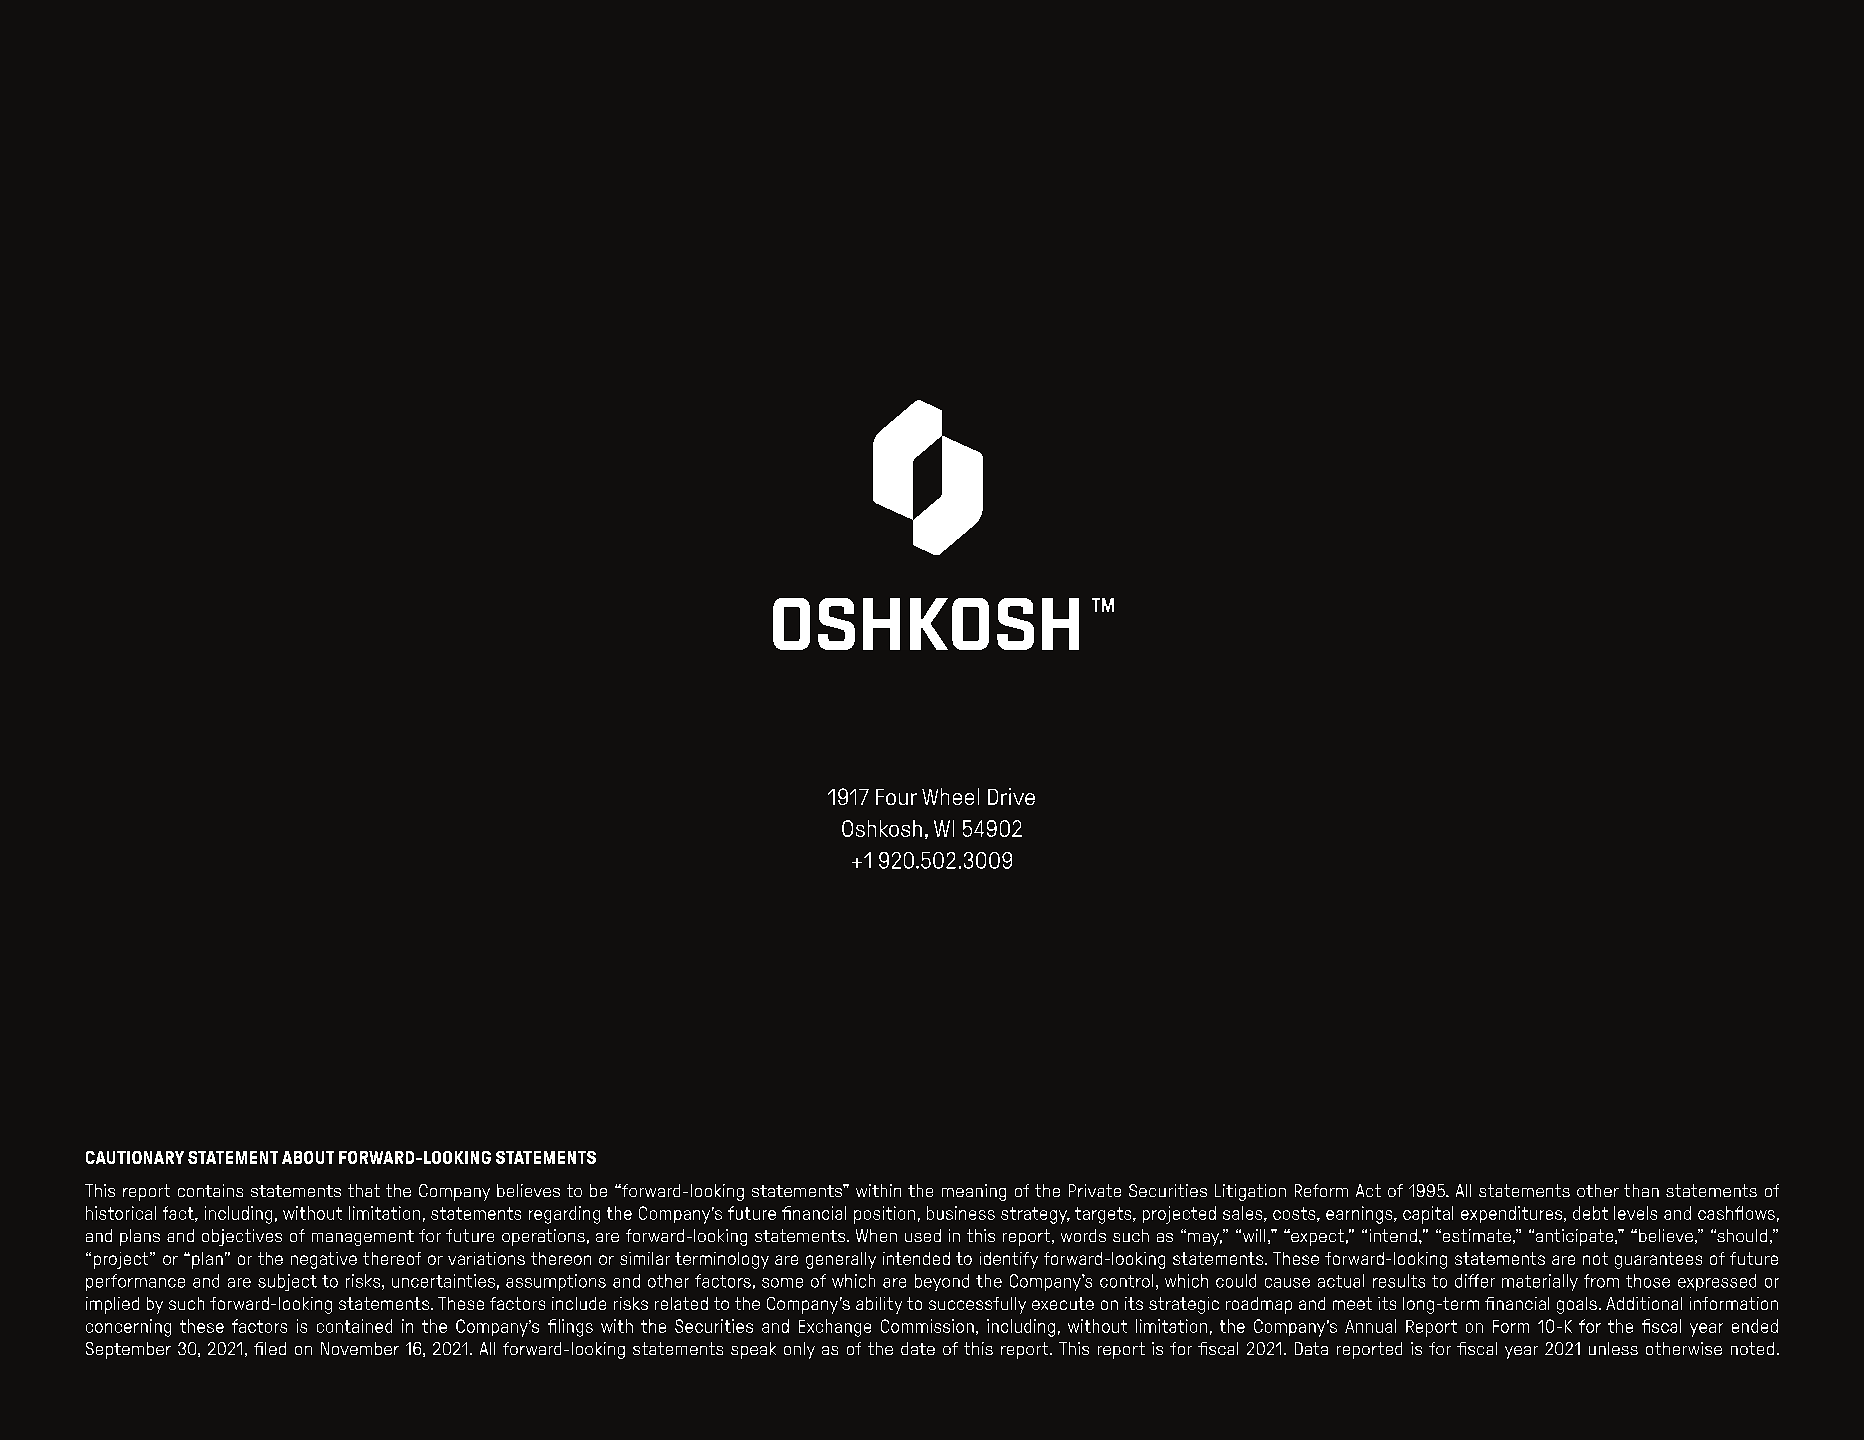  What do you see at coordinates (364, 1190) in the screenshot?
I see `that` at bounding box center [364, 1190].
